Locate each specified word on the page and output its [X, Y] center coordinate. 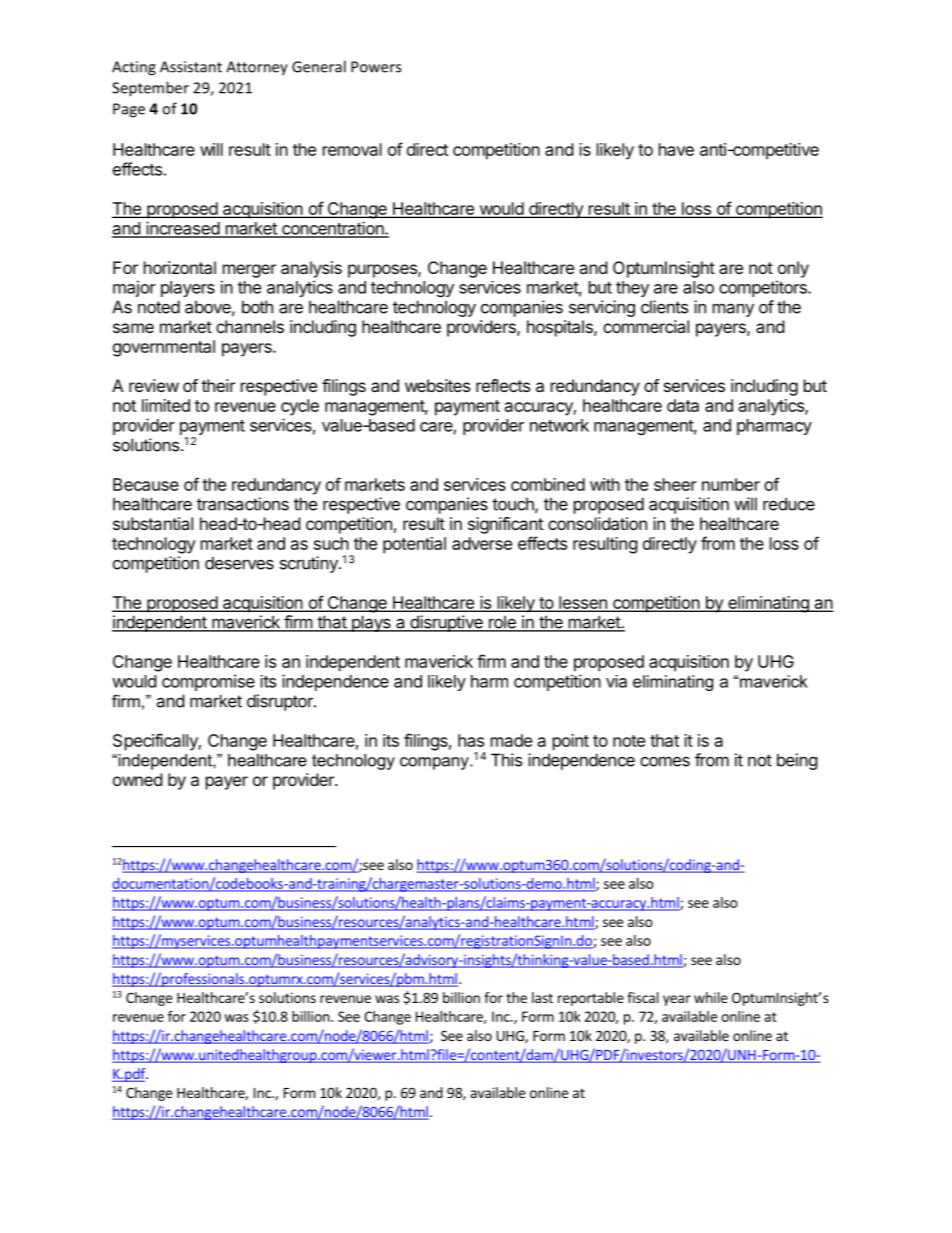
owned [137, 779]
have [676, 149]
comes [665, 761]
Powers [376, 67]
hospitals [561, 328]
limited [166, 405]
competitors [764, 288]
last [542, 997]
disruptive [446, 623]
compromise [208, 682]
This [506, 760]
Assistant [191, 67]
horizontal [180, 267]
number [731, 484]
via [616, 681]
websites [437, 385]
